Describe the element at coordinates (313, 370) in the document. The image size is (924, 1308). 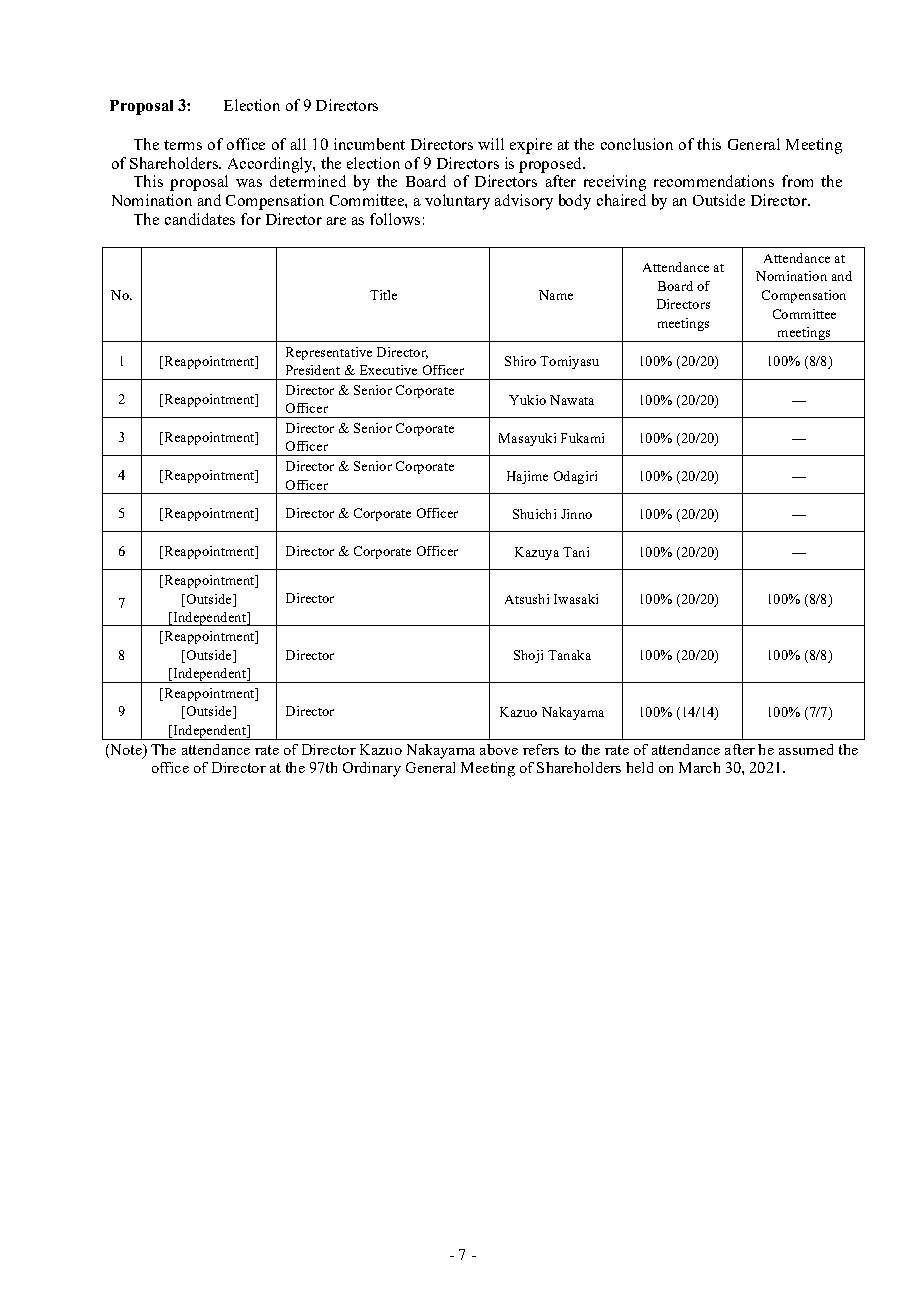
I see `President` at that location.
